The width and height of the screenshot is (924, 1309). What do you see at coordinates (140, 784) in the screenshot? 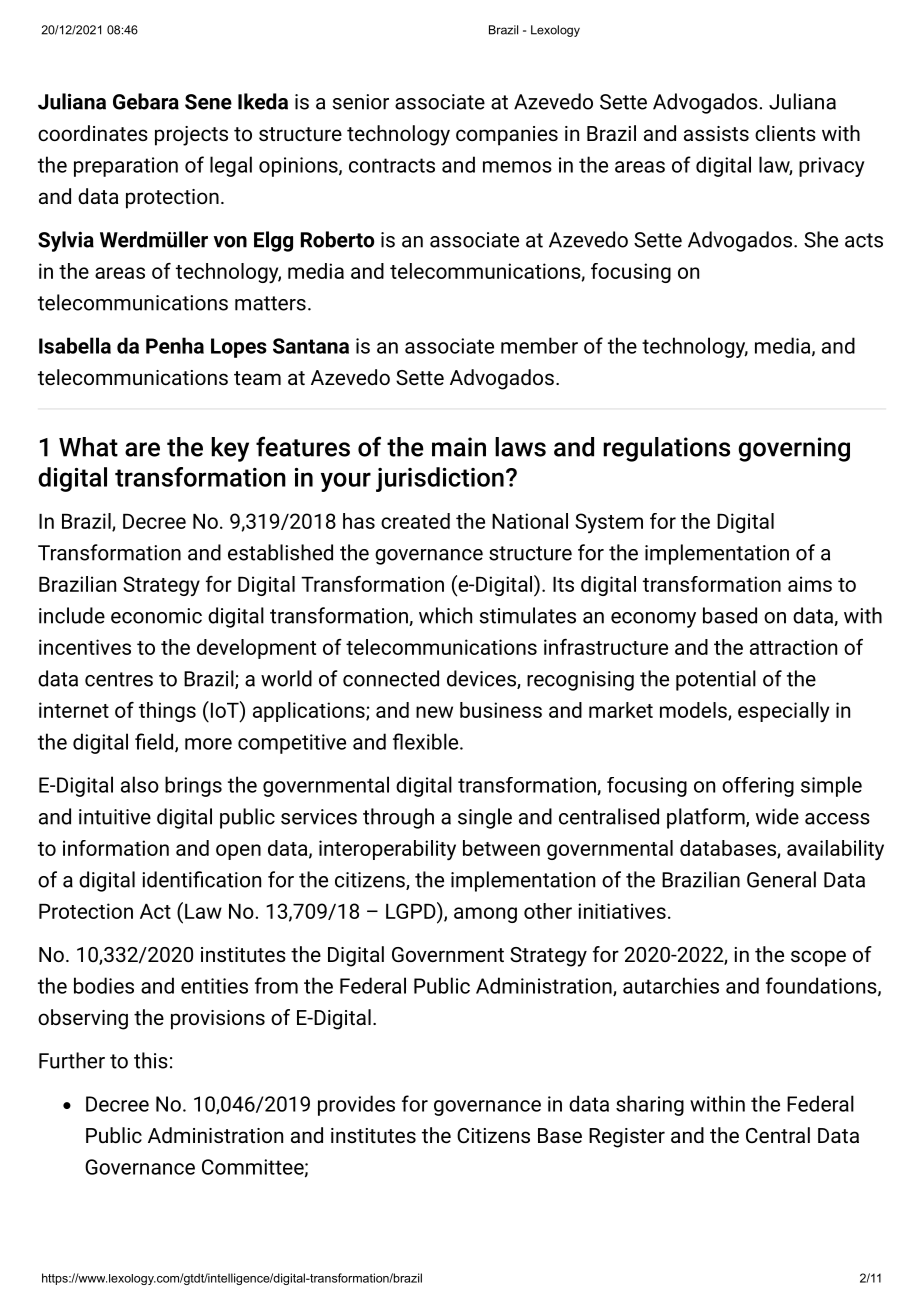
I see `also` at bounding box center [140, 784].
